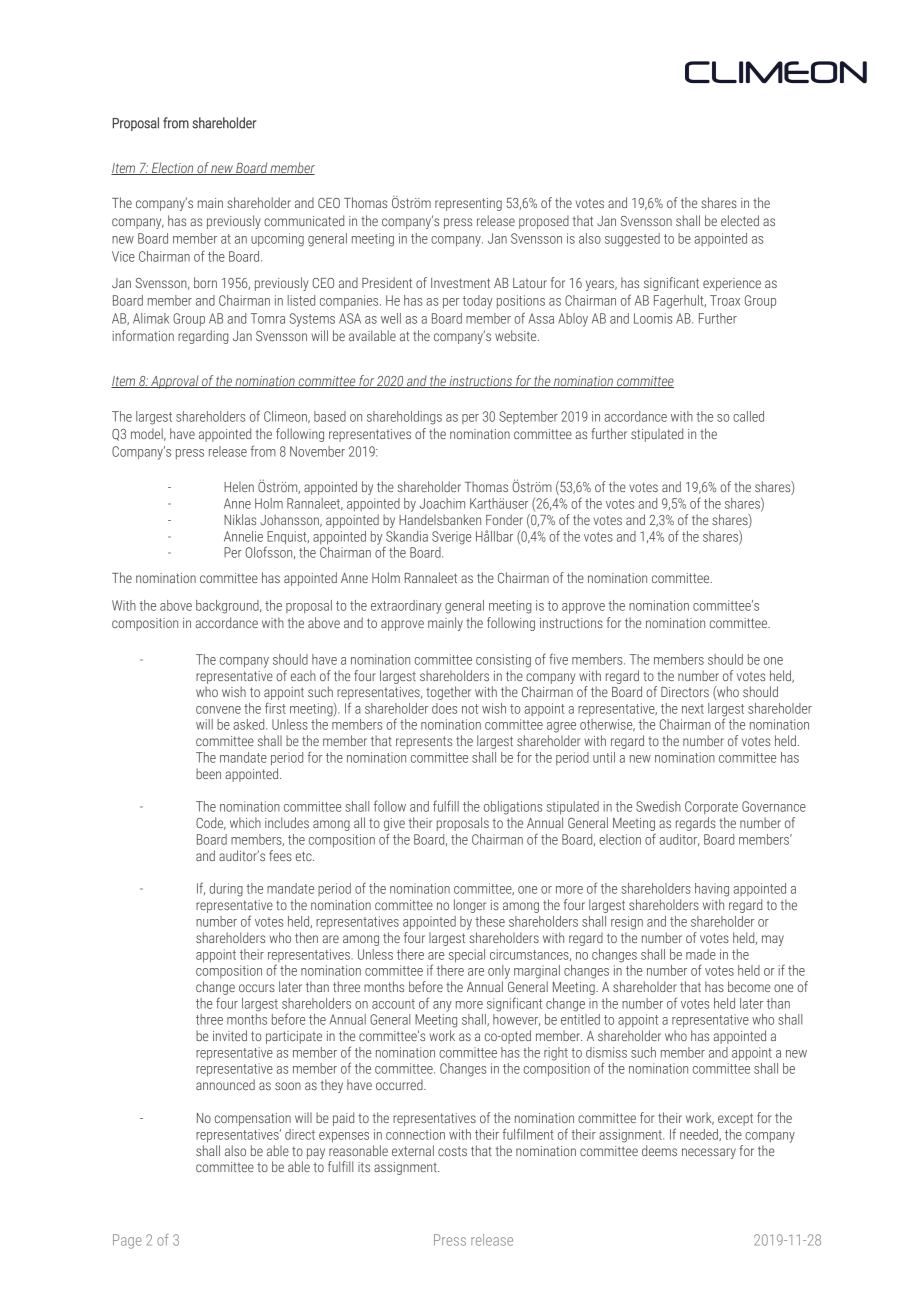 The width and height of the document is (924, 1308). What do you see at coordinates (468, 204) in the document?
I see `representing` at bounding box center [468, 204].
